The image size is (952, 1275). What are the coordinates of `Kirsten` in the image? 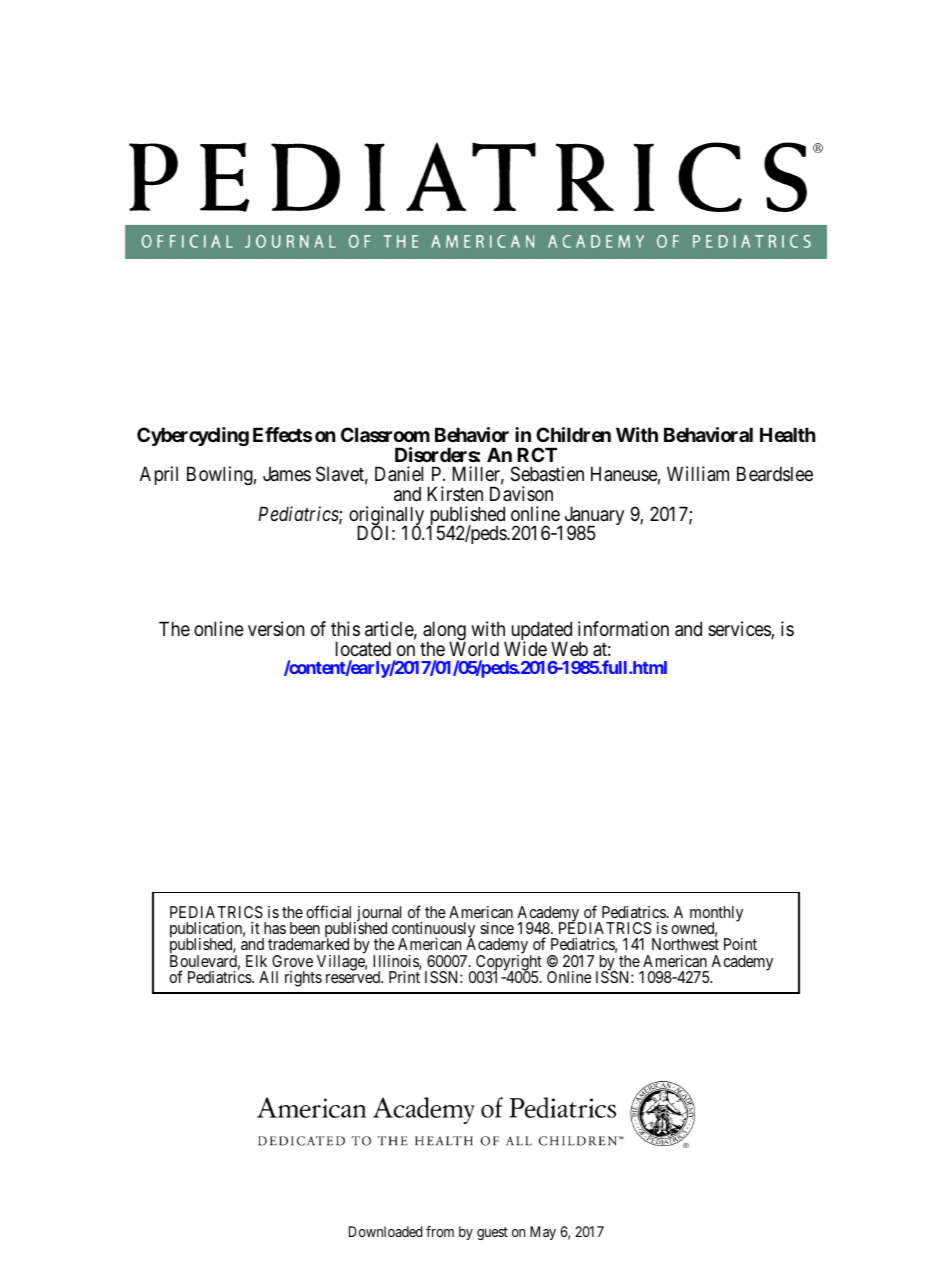 It's located at (455, 493).
